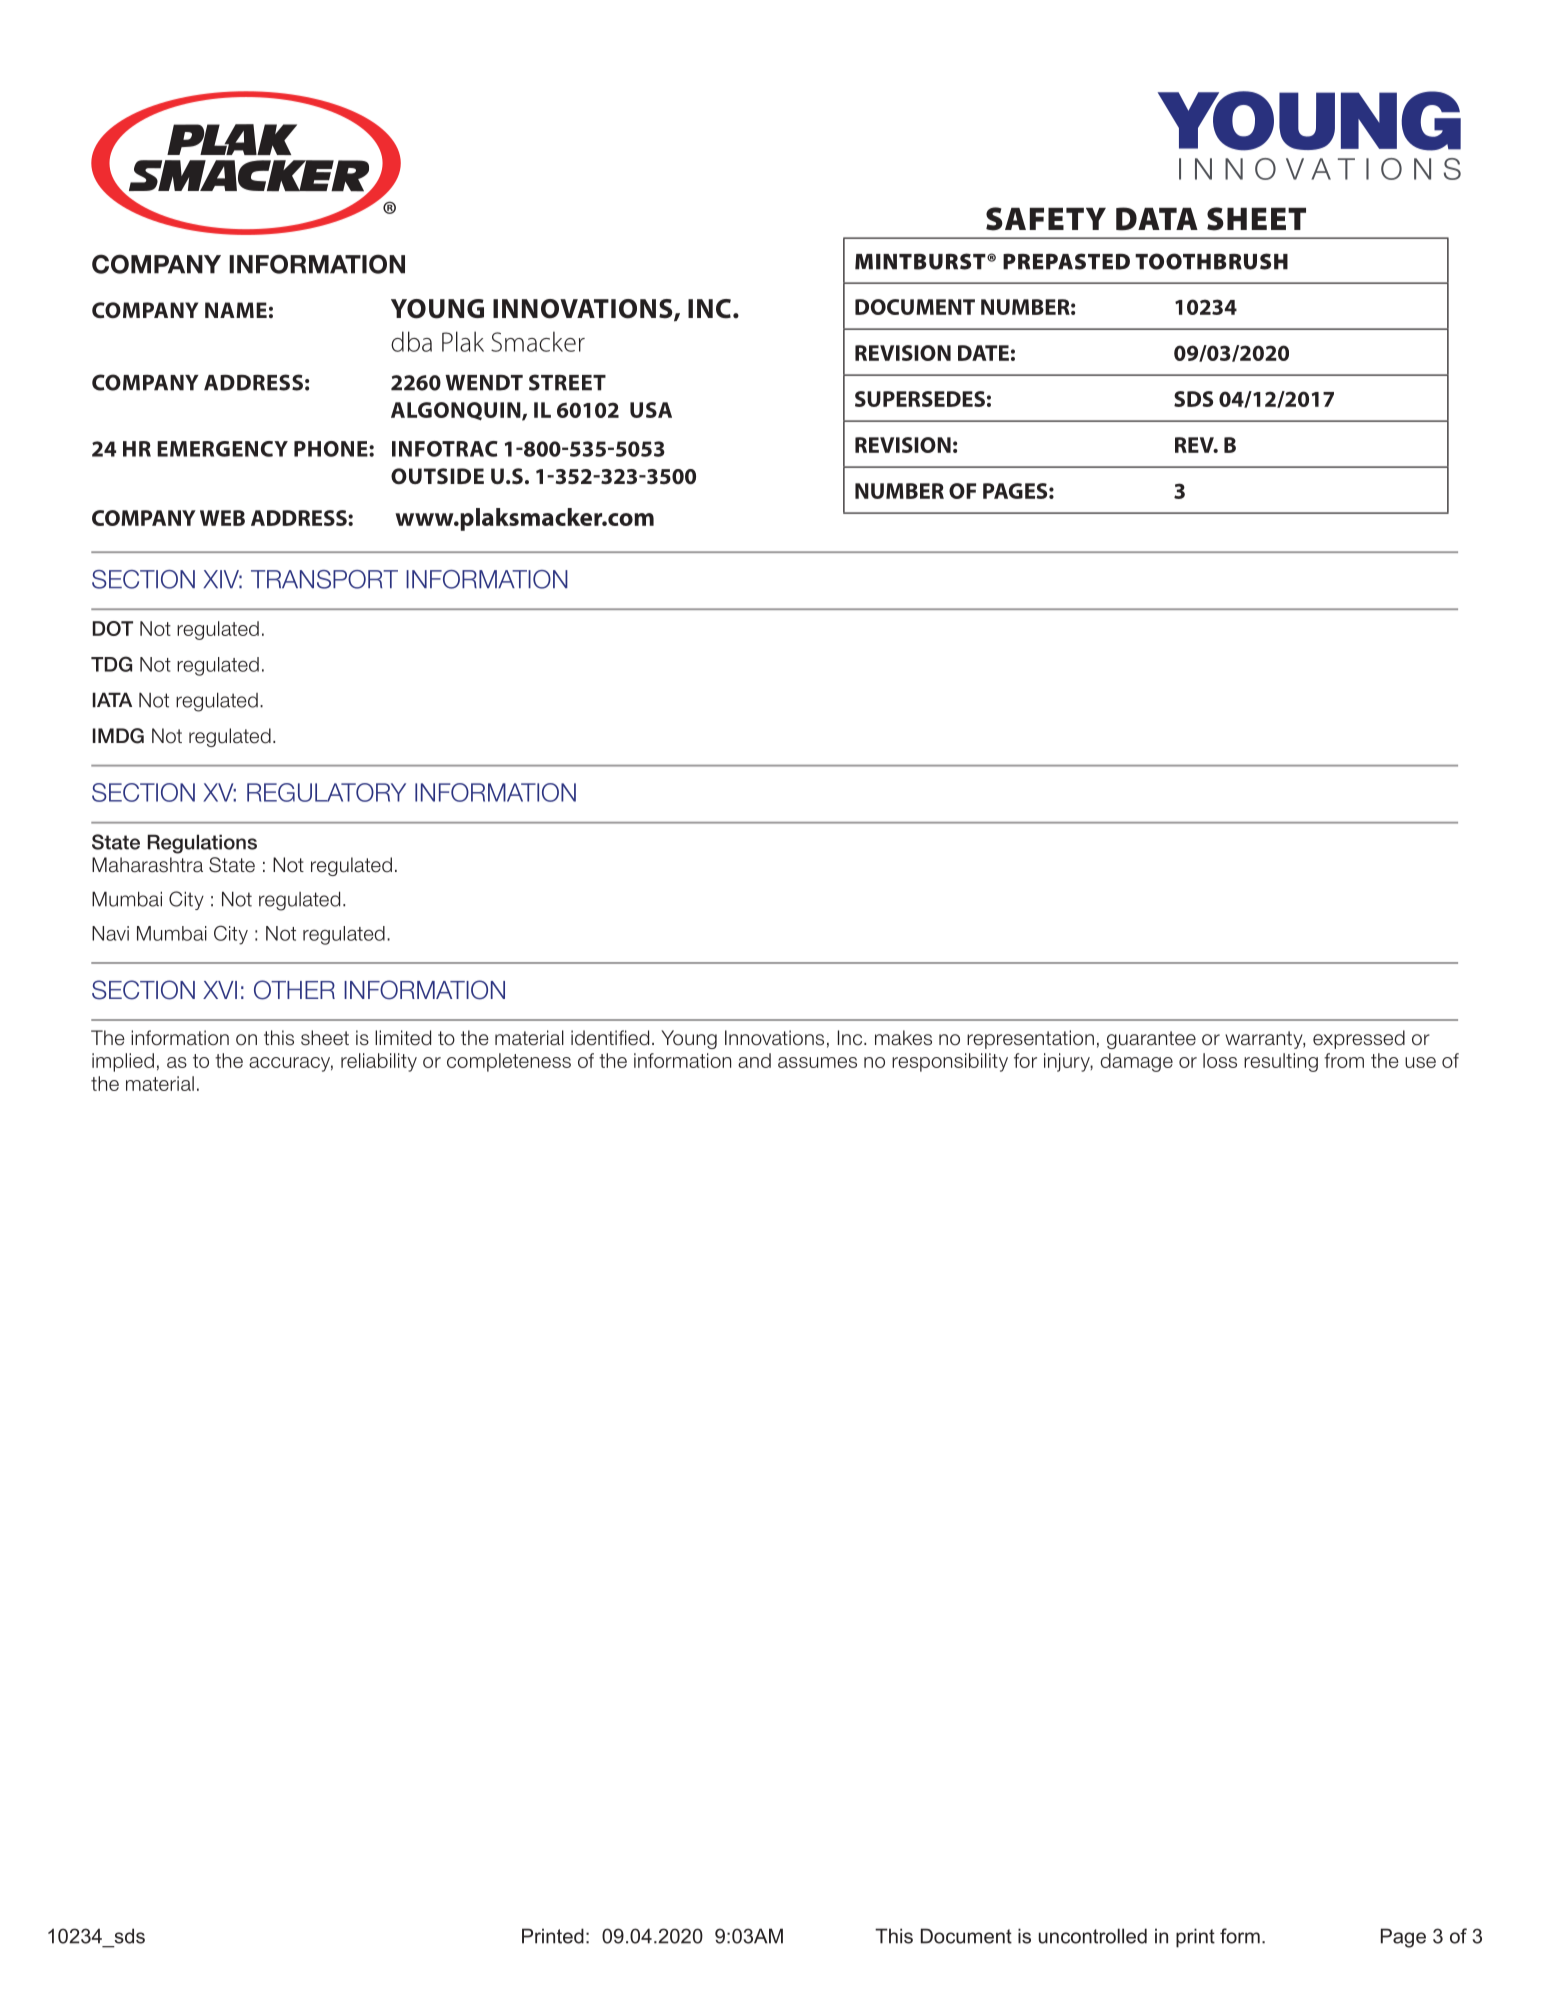 Image resolution: width=1552 pixels, height=2008 pixels. What do you see at coordinates (236, 310) in the screenshot?
I see `NAME` at bounding box center [236, 310].
